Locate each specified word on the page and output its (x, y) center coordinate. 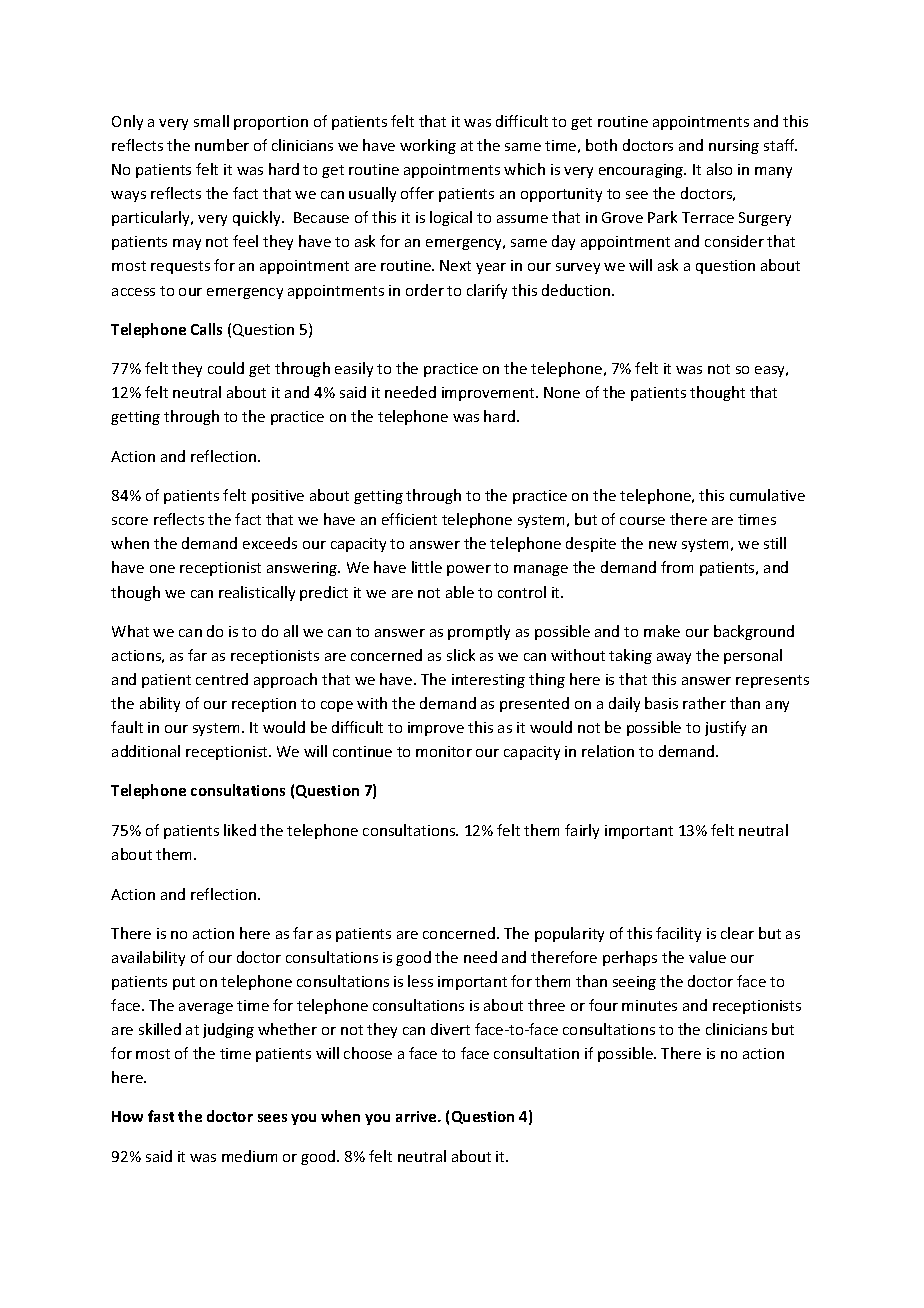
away (674, 658)
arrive (417, 1116)
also (719, 169)
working (428, 146)
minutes (649, 1005)
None (562, 392)
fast (161, 1116)
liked (240, 830)
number (222, 145)
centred (222, 679)
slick (461, 655)
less (420, 981)
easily (354, 369)
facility (678, 934)
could (226, 368)
